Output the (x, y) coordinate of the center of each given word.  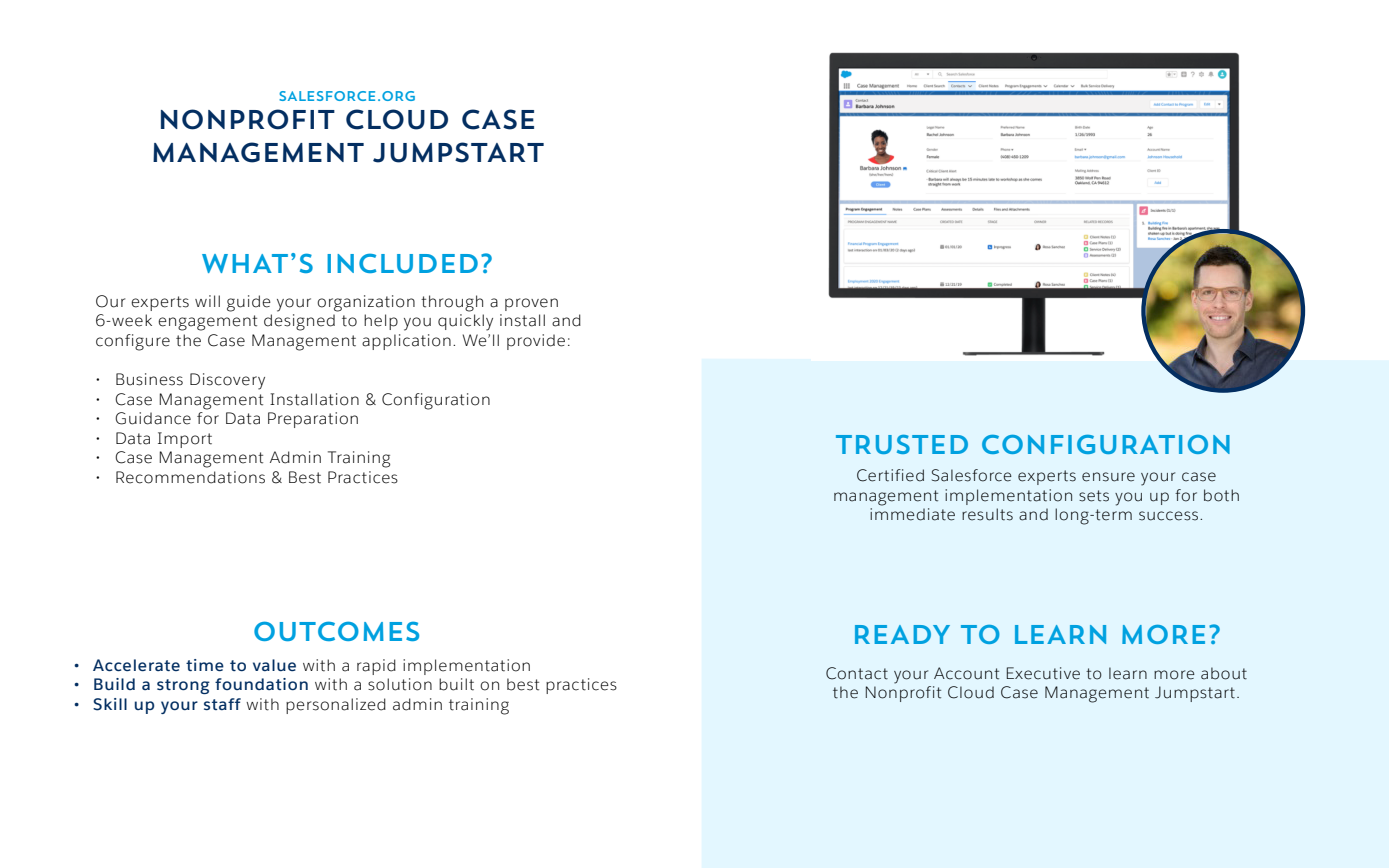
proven (531, 304)
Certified (890, 475)
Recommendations (190, 477)
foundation (261, 684)
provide (536, 342)
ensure (1108, 477)
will (207, 301)
